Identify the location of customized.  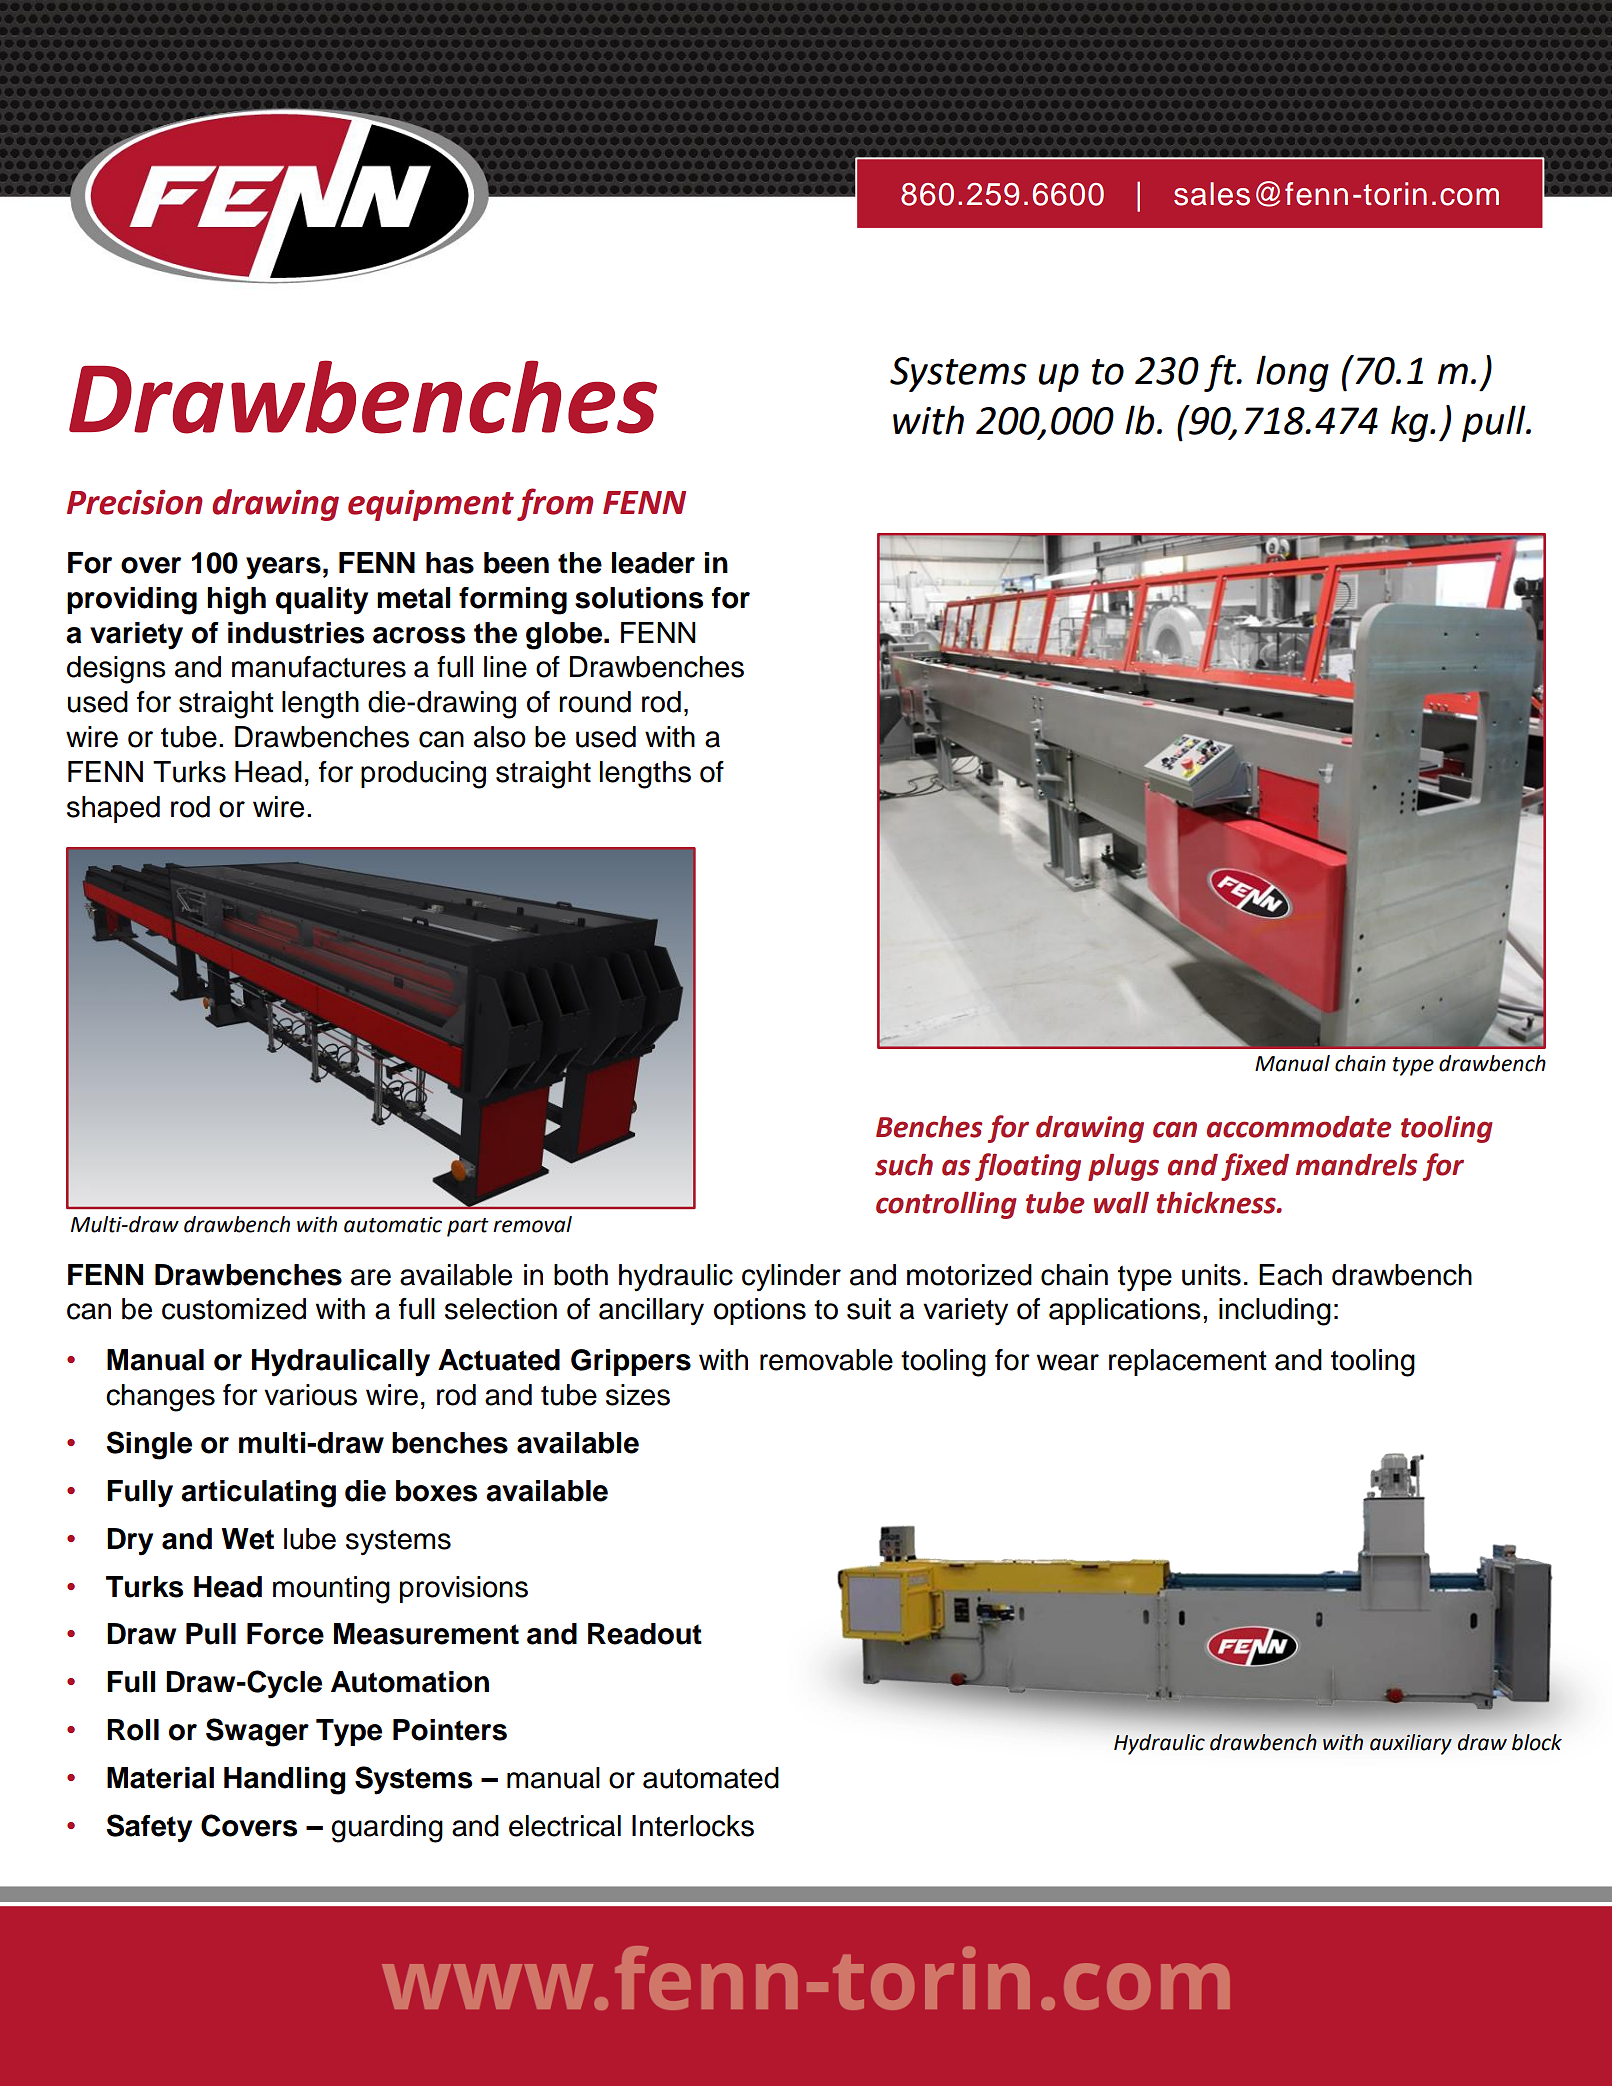
(234, 1309).
